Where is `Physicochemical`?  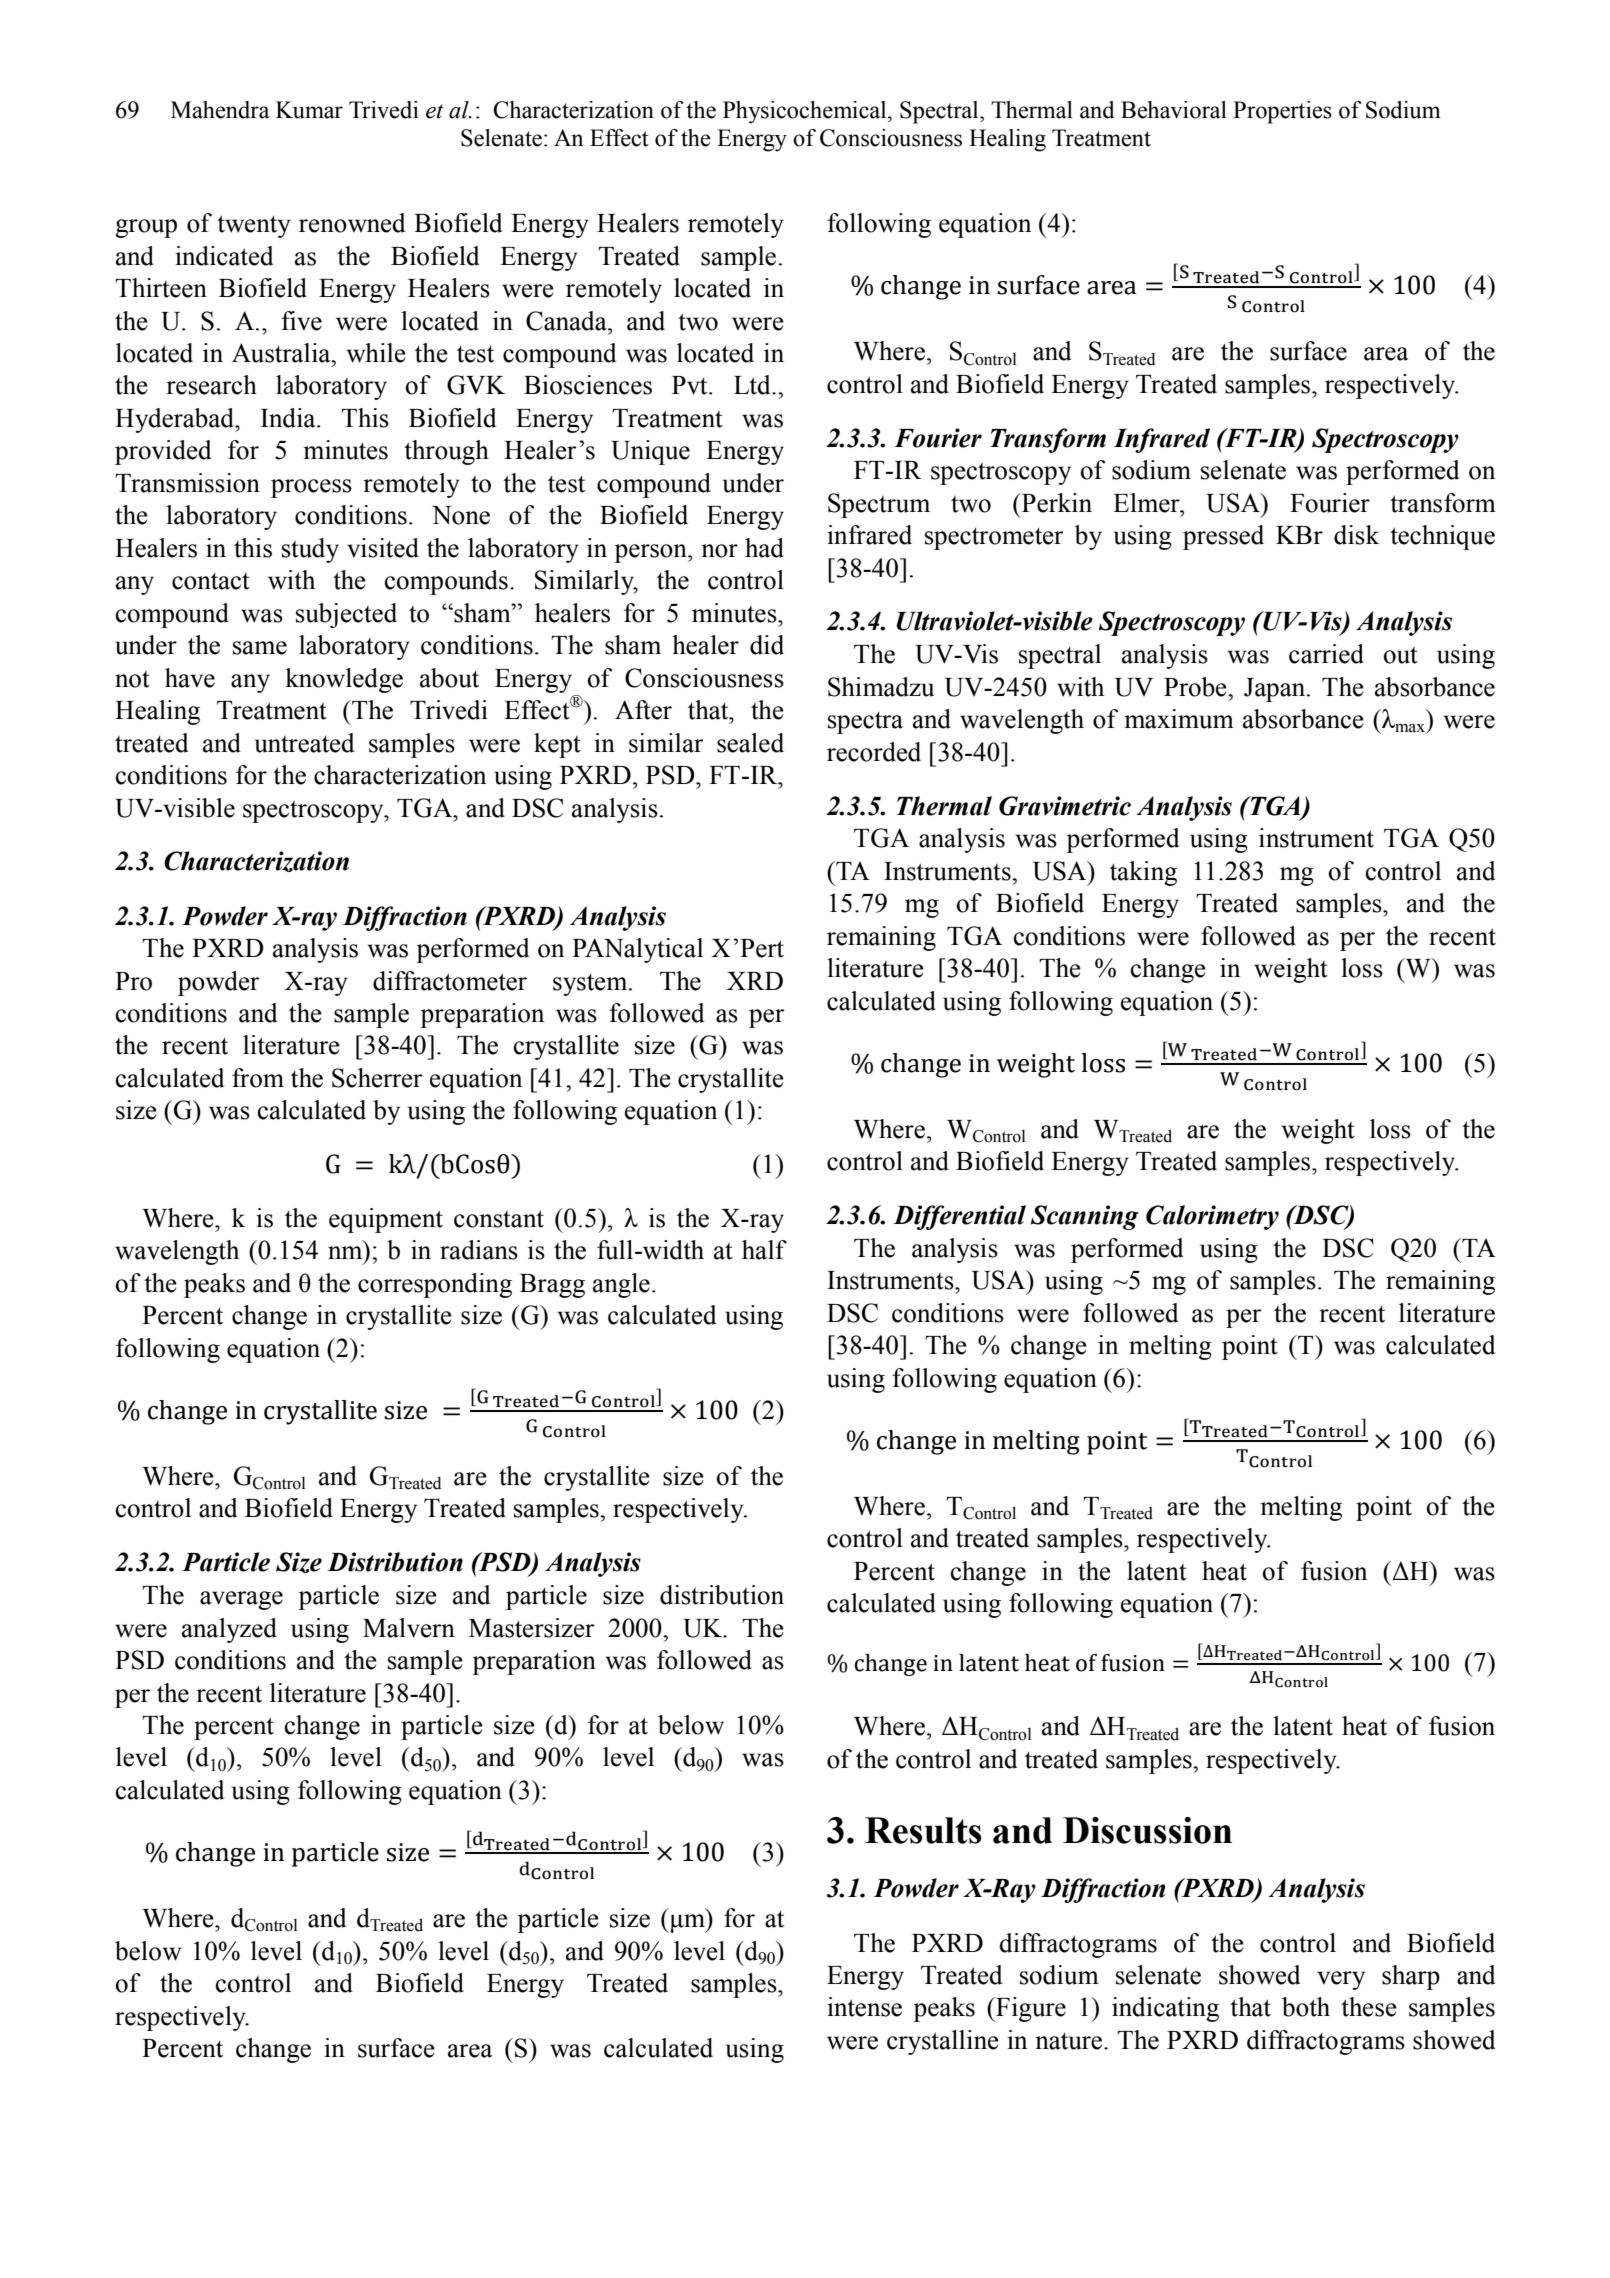 Physicochemical is located at coordinates (806, 112).
